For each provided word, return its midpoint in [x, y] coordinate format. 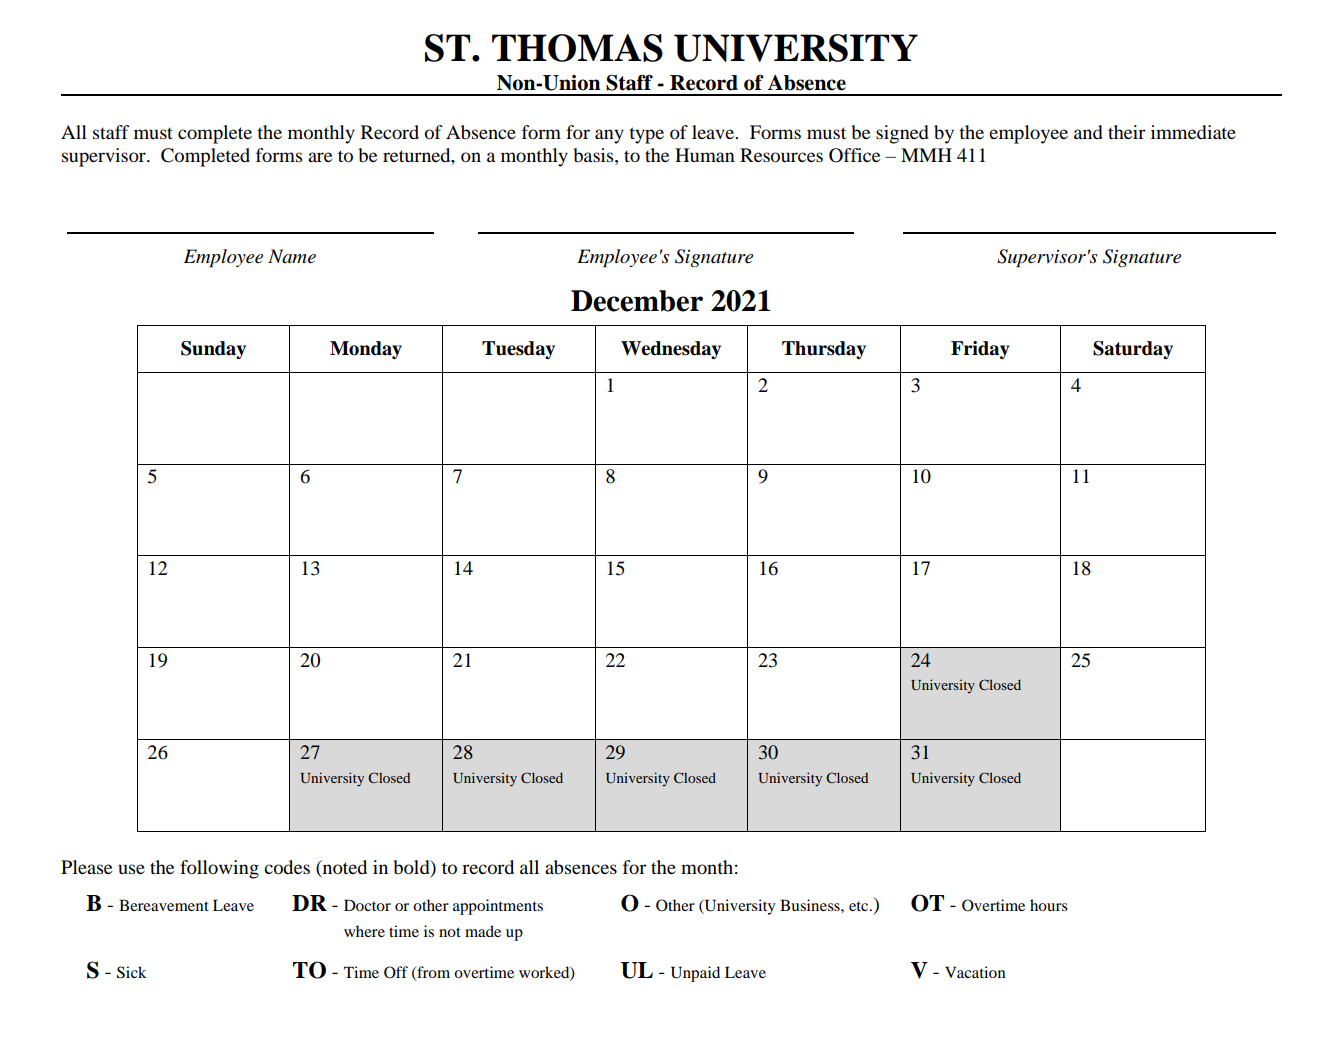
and [1088, 132]
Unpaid [695, 974]
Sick [132, 972]
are [320, 157]
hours [1049, 905]
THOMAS [577, 48]
